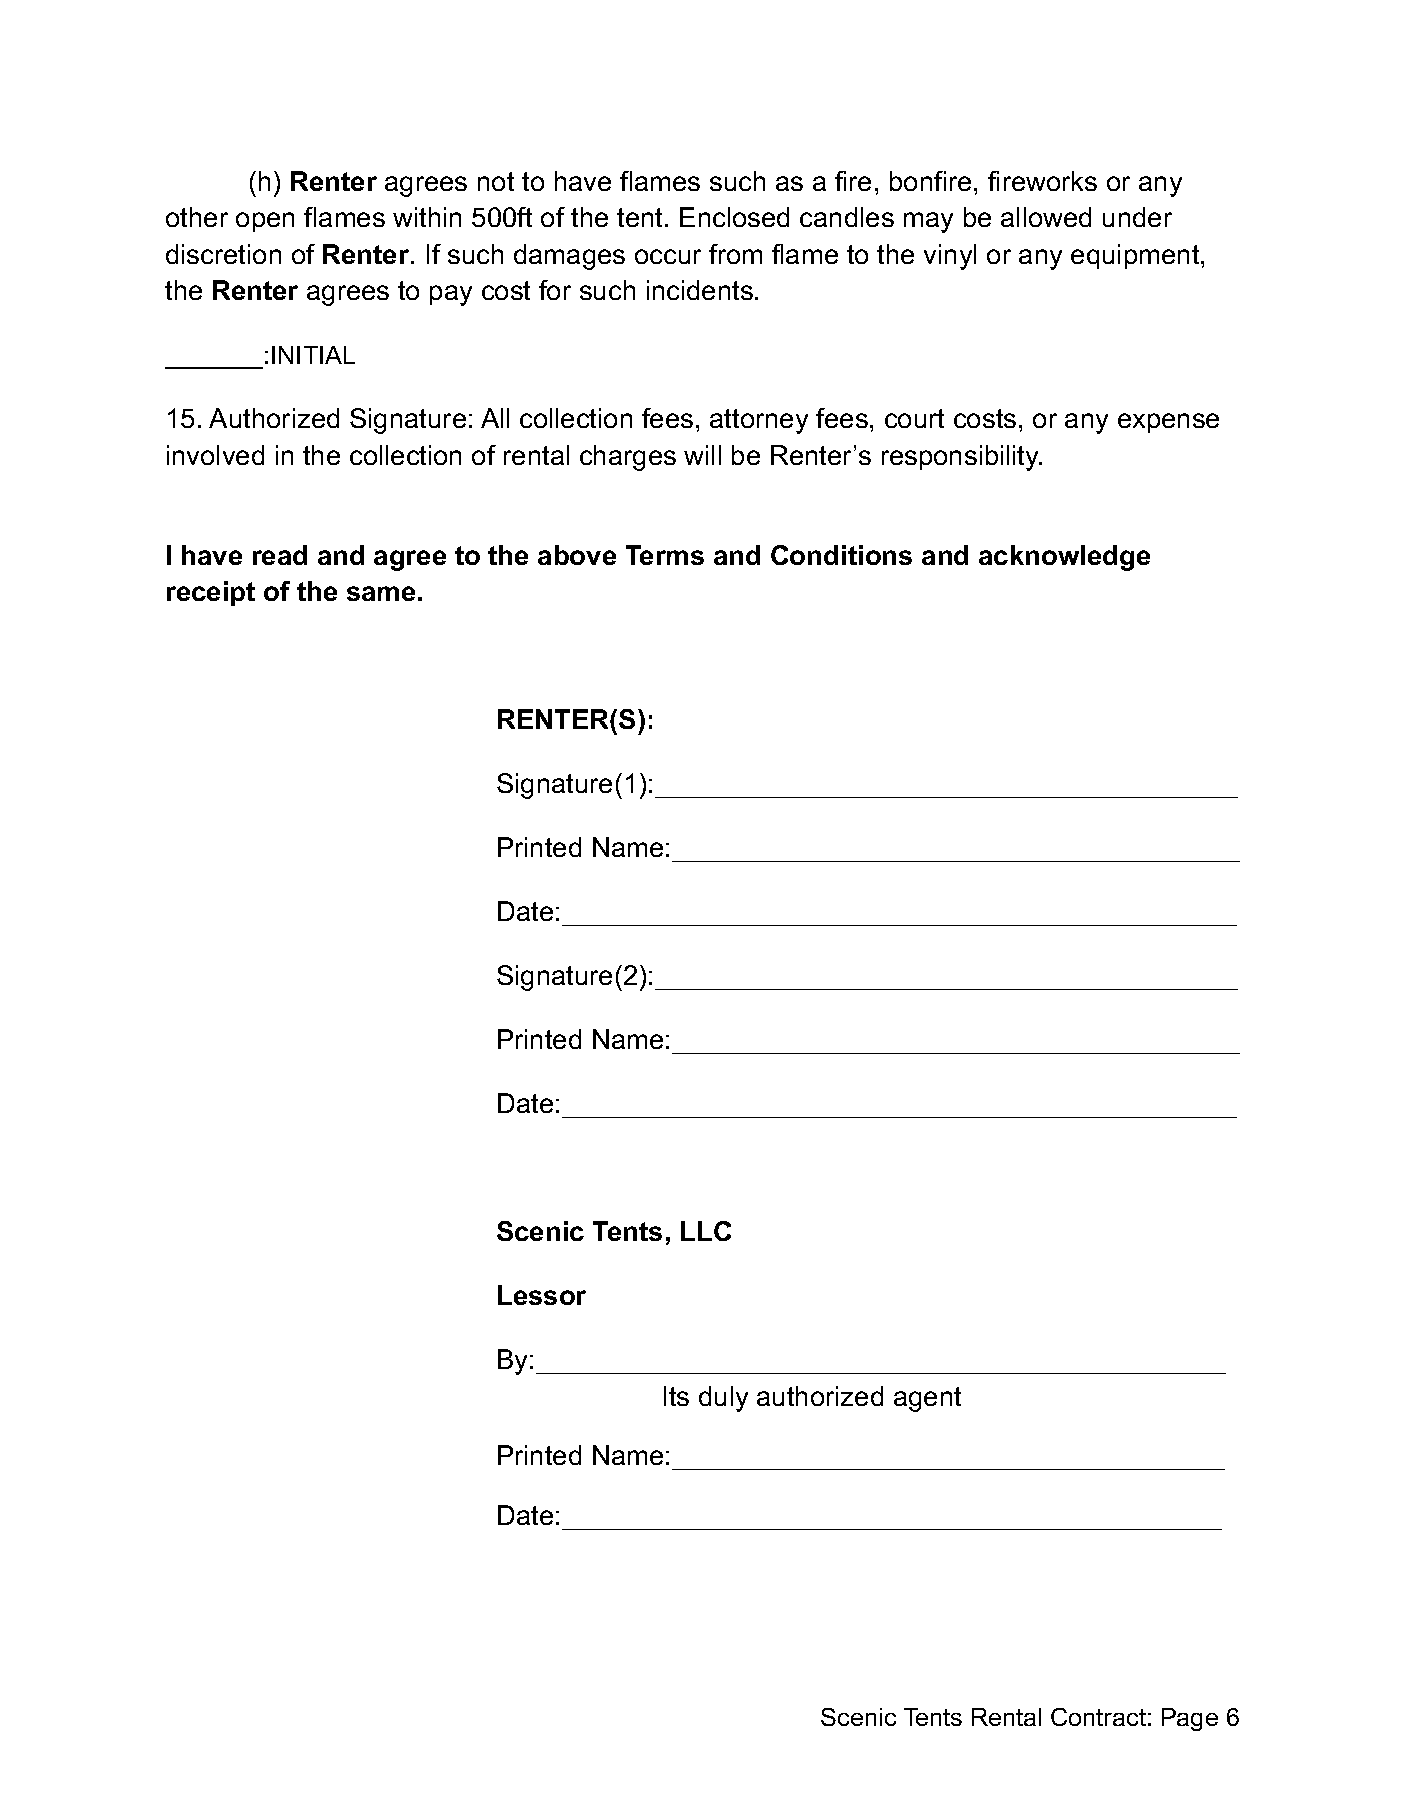 The width and height of the screenshot is (1406, 1819). I want to click on acknowledge, so click(1064, 558).
